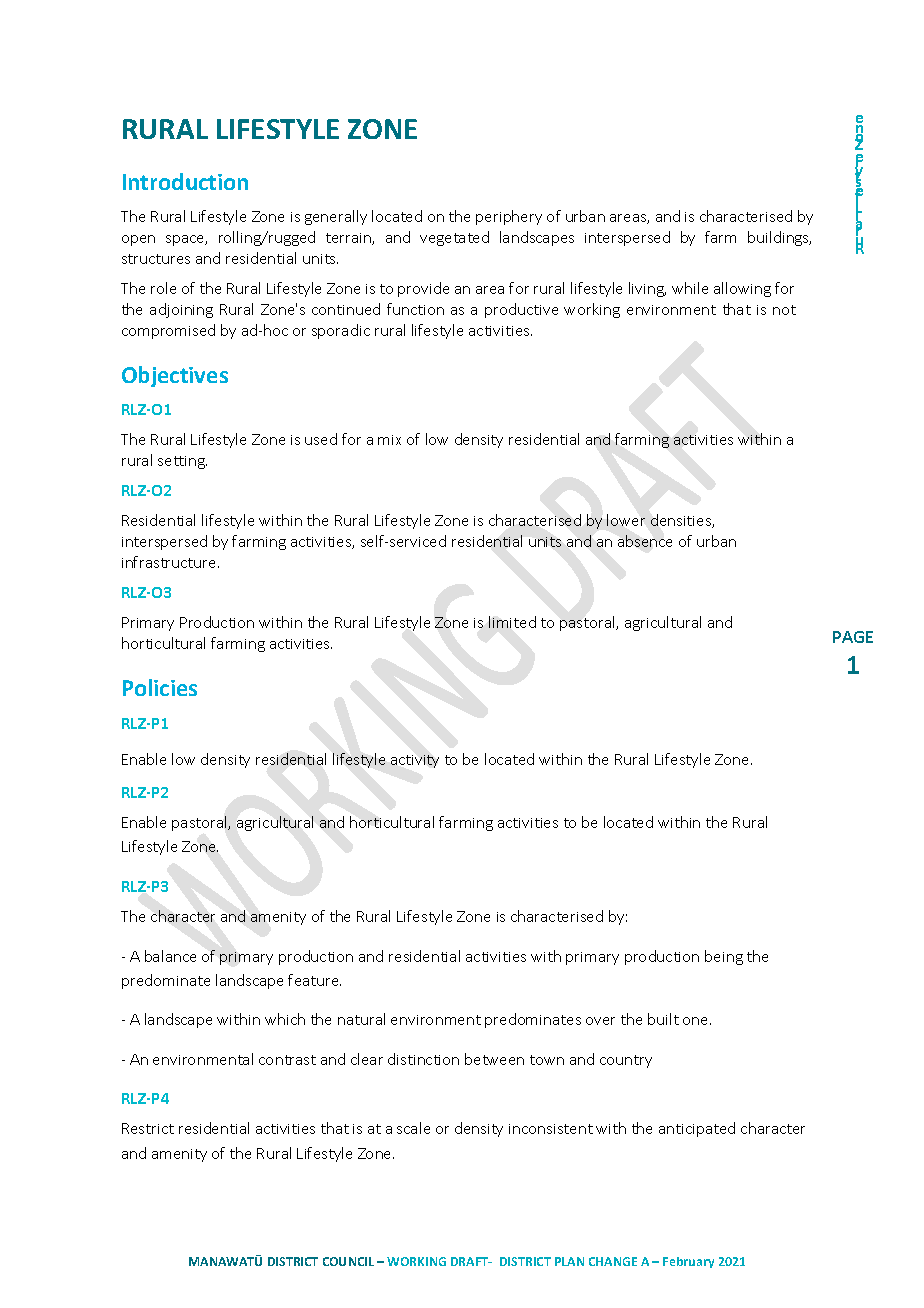 This document has height=1308, width=924. What do you see at coordinates (569, 1261) in the document?
I see `PLAN` at bounding box center [569, 1261].
